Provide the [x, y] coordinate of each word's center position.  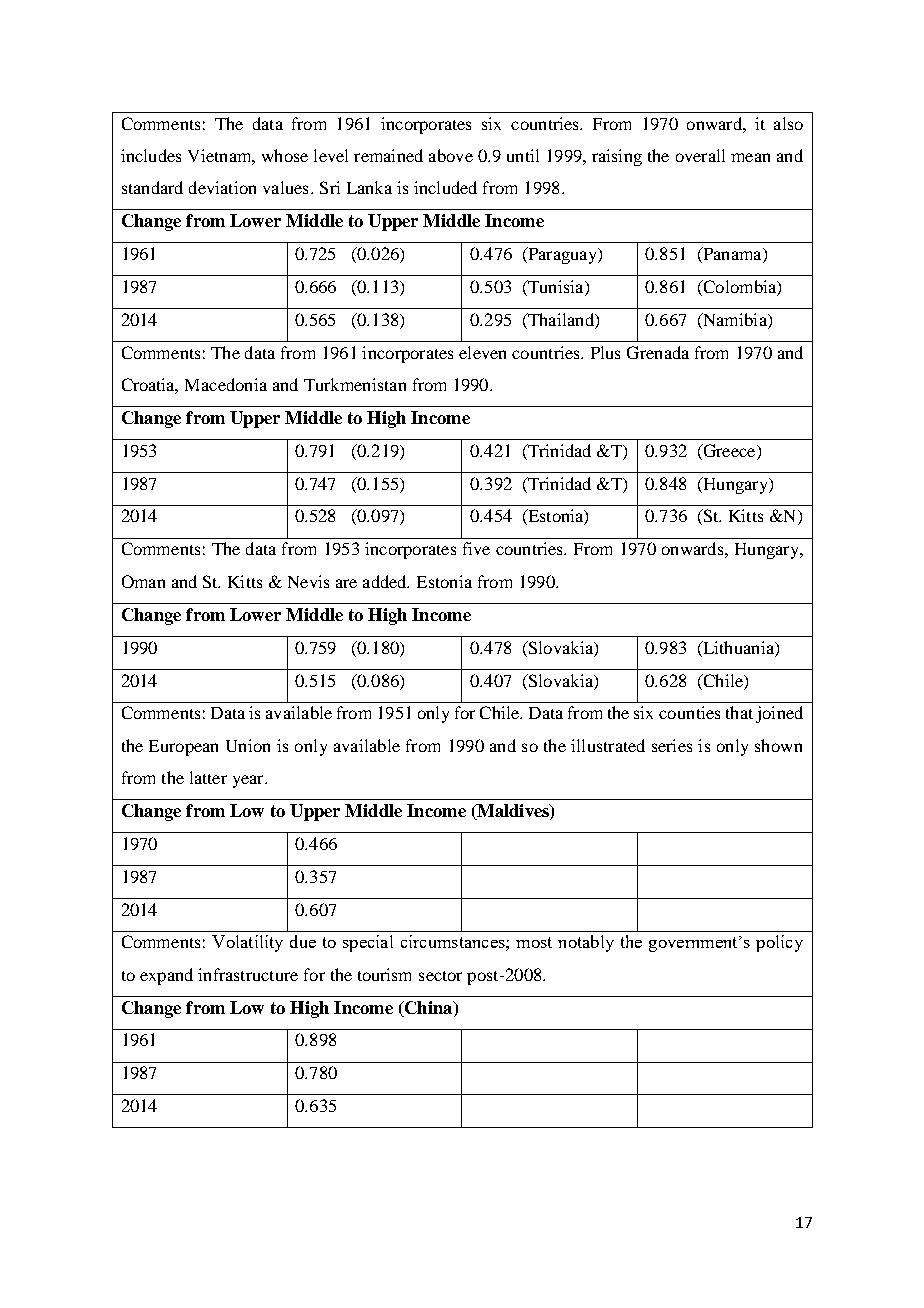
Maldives [513, 812]
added [386, 581]
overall [700, 155]
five [476, 548]
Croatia [150, 386]
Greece [729, 450]
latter [208, 777]
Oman [143, 581]
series [672, 745]
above [451, 155]
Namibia [735, 319]
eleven [482, 352]
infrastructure [248, 974]
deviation [222, 187]
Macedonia [226, 384]
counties [689, 712]
